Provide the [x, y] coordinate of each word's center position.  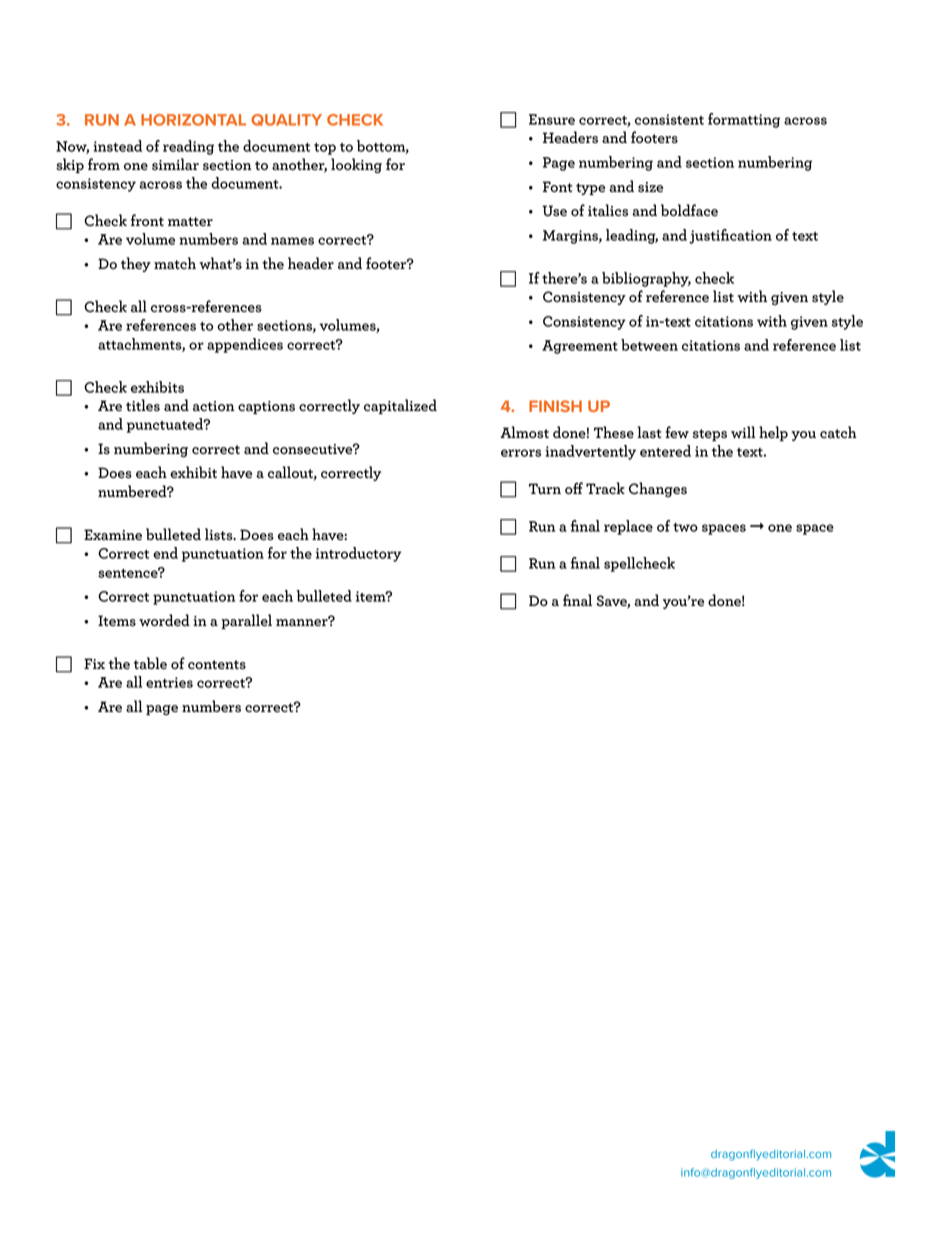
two [685, 527]
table [150, 663]
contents [217, 665]
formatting [744, 120]
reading [188, 147]
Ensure [552, 119]
